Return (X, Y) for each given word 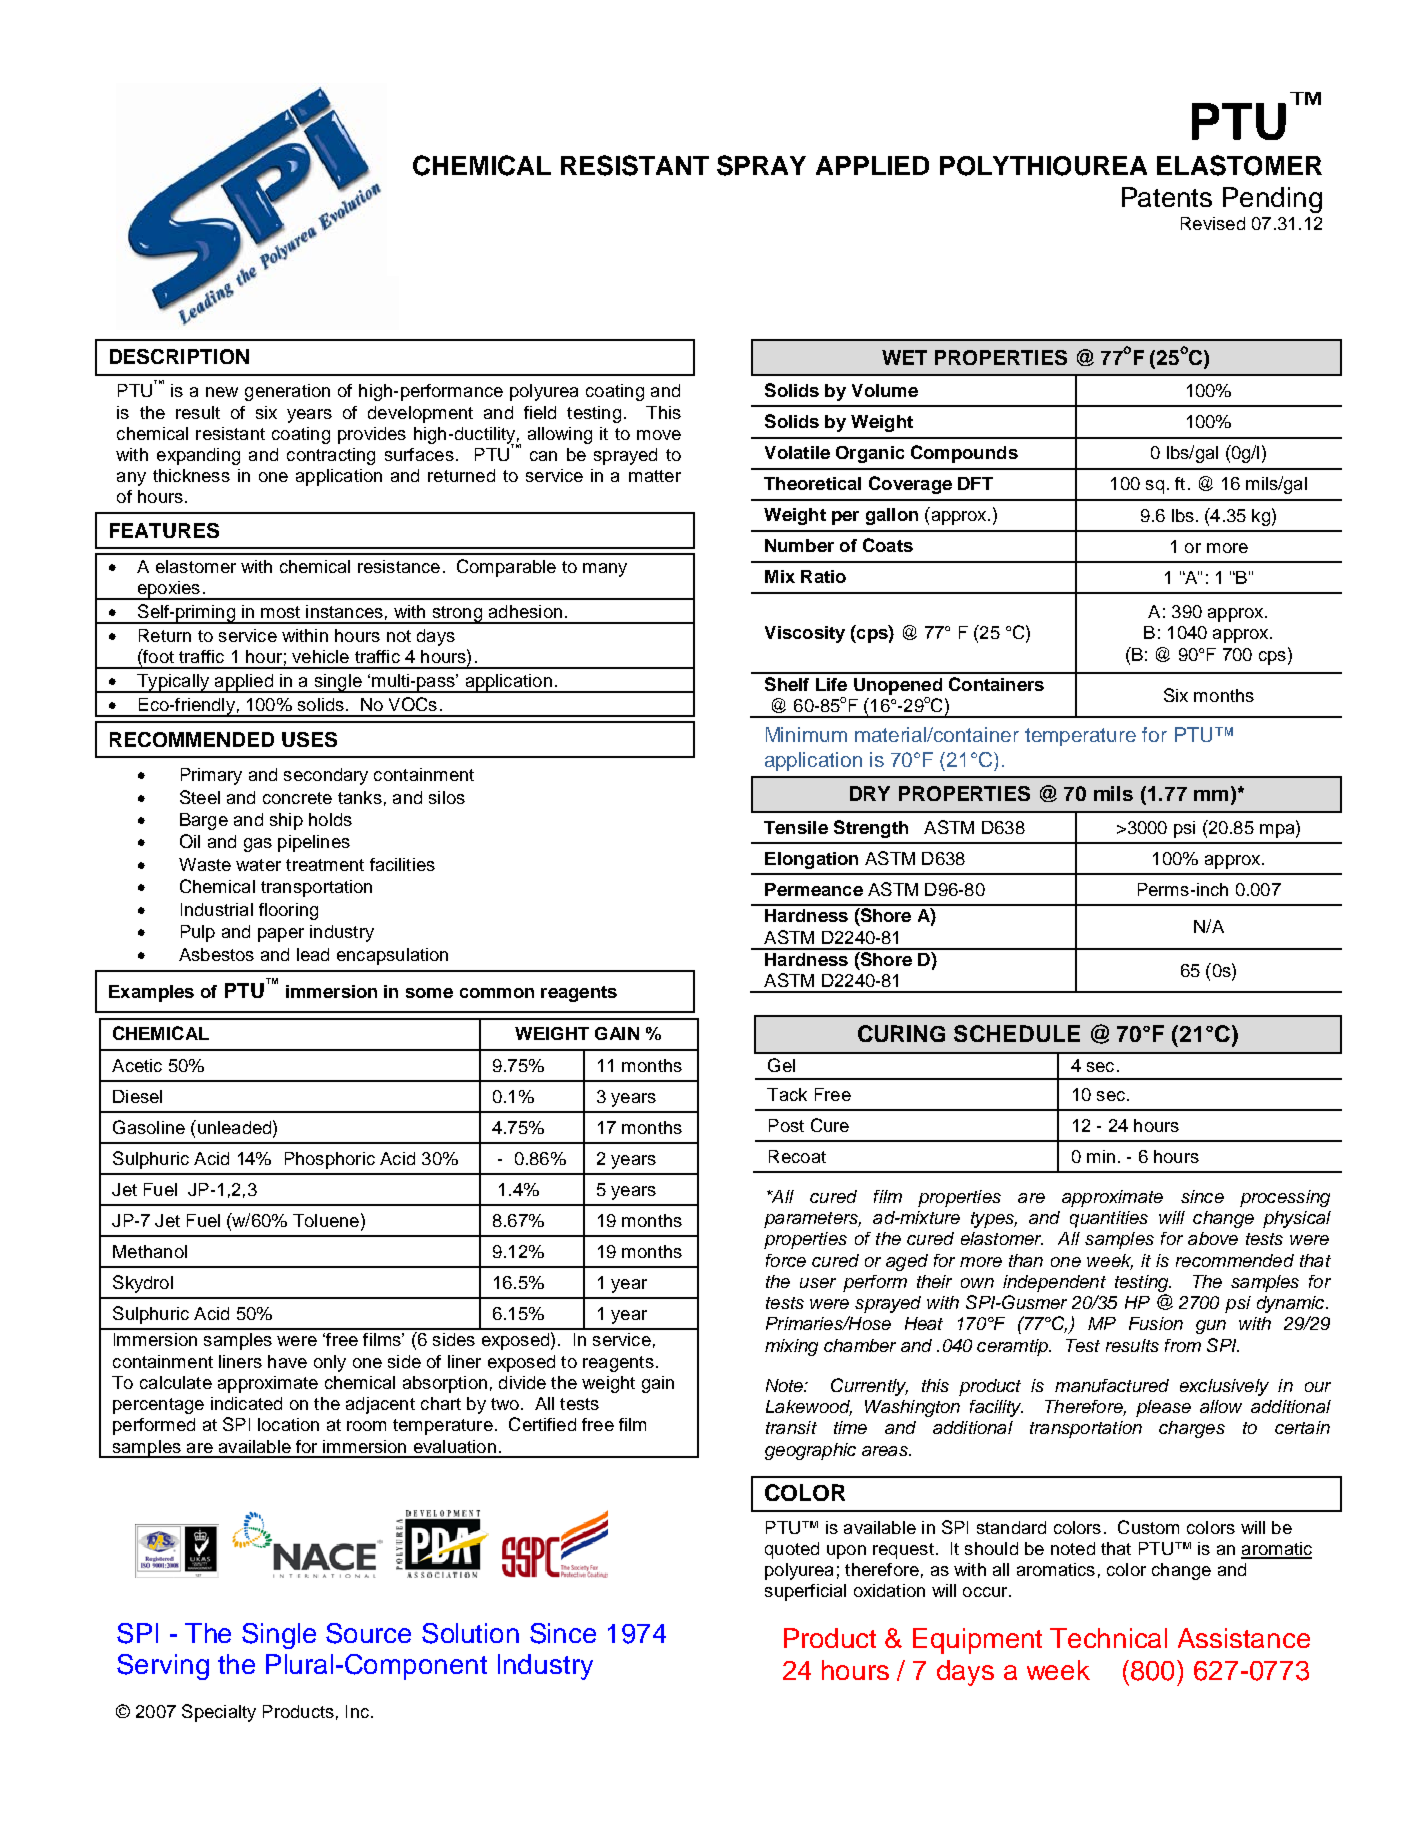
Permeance (814, 889)
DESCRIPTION (179, 356)
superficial (805, 1592)
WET (904, 357)
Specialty (219, 1713)
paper (281, 935)
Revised (1213, 223)
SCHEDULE (1017, 1033)
